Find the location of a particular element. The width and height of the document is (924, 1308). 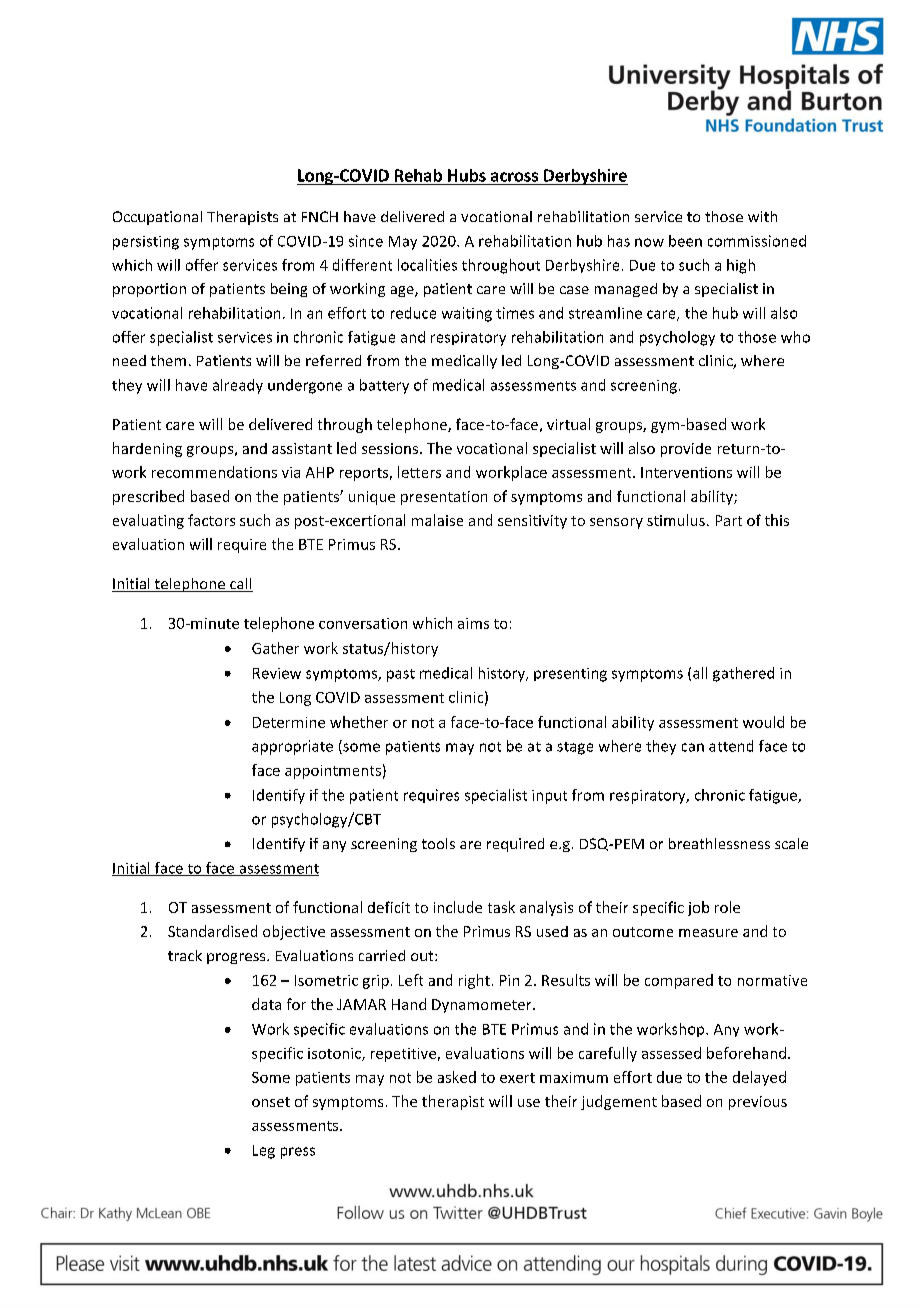

hardening is located at coordinates (147, 449).
